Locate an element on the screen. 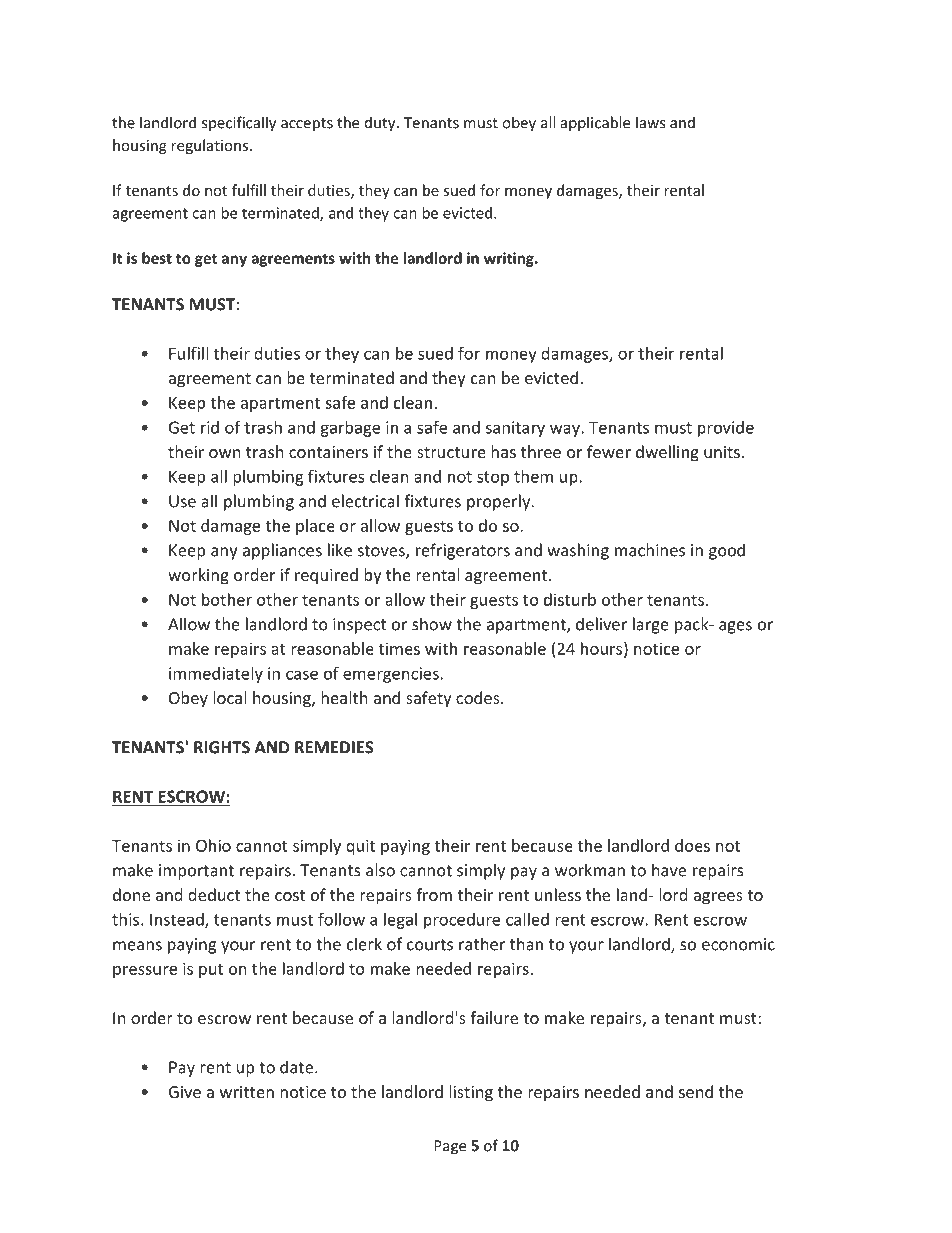  laws is located at coordinates (650, 122).
